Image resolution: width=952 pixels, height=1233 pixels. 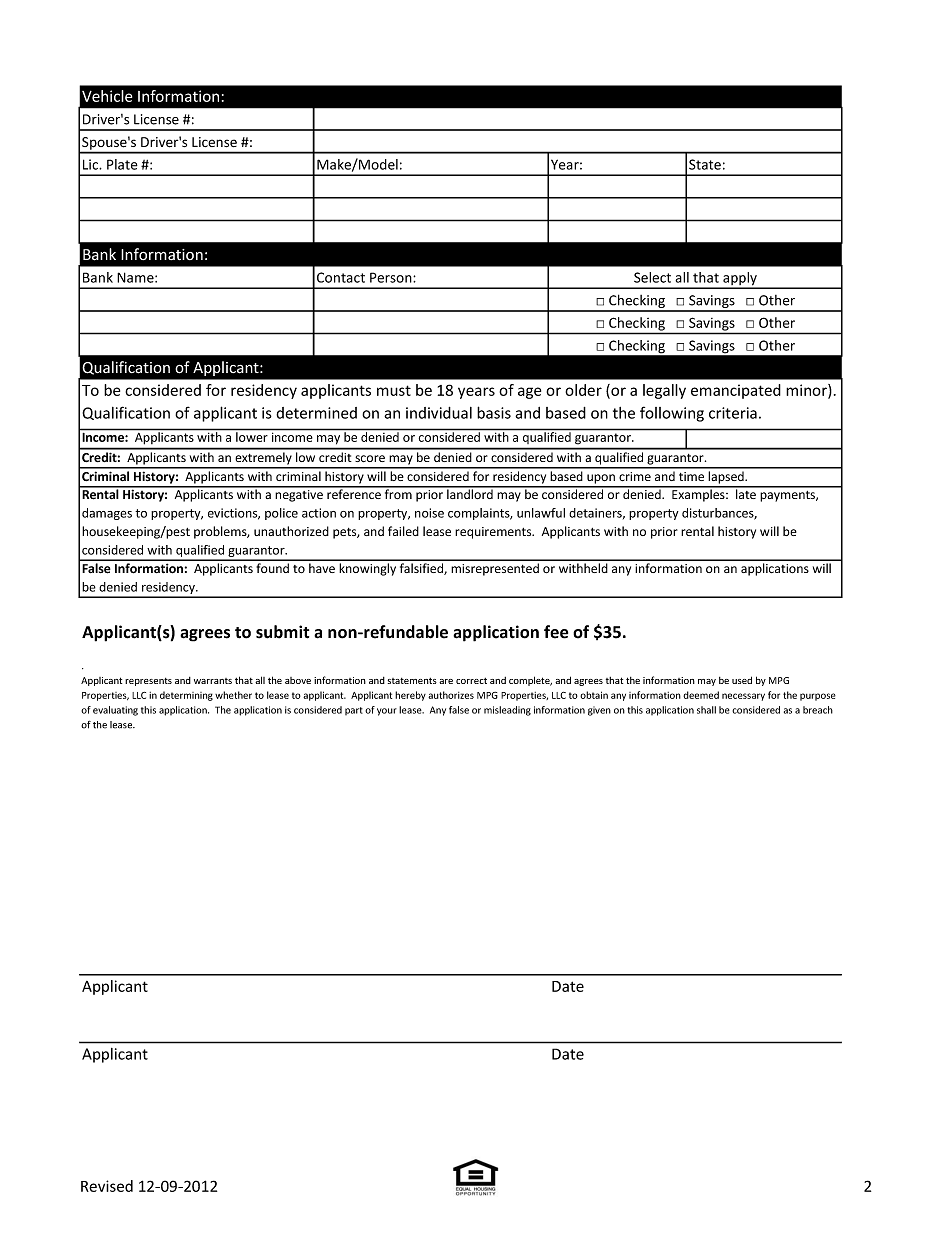 I want to click on used, so click(x=742, y=680).
